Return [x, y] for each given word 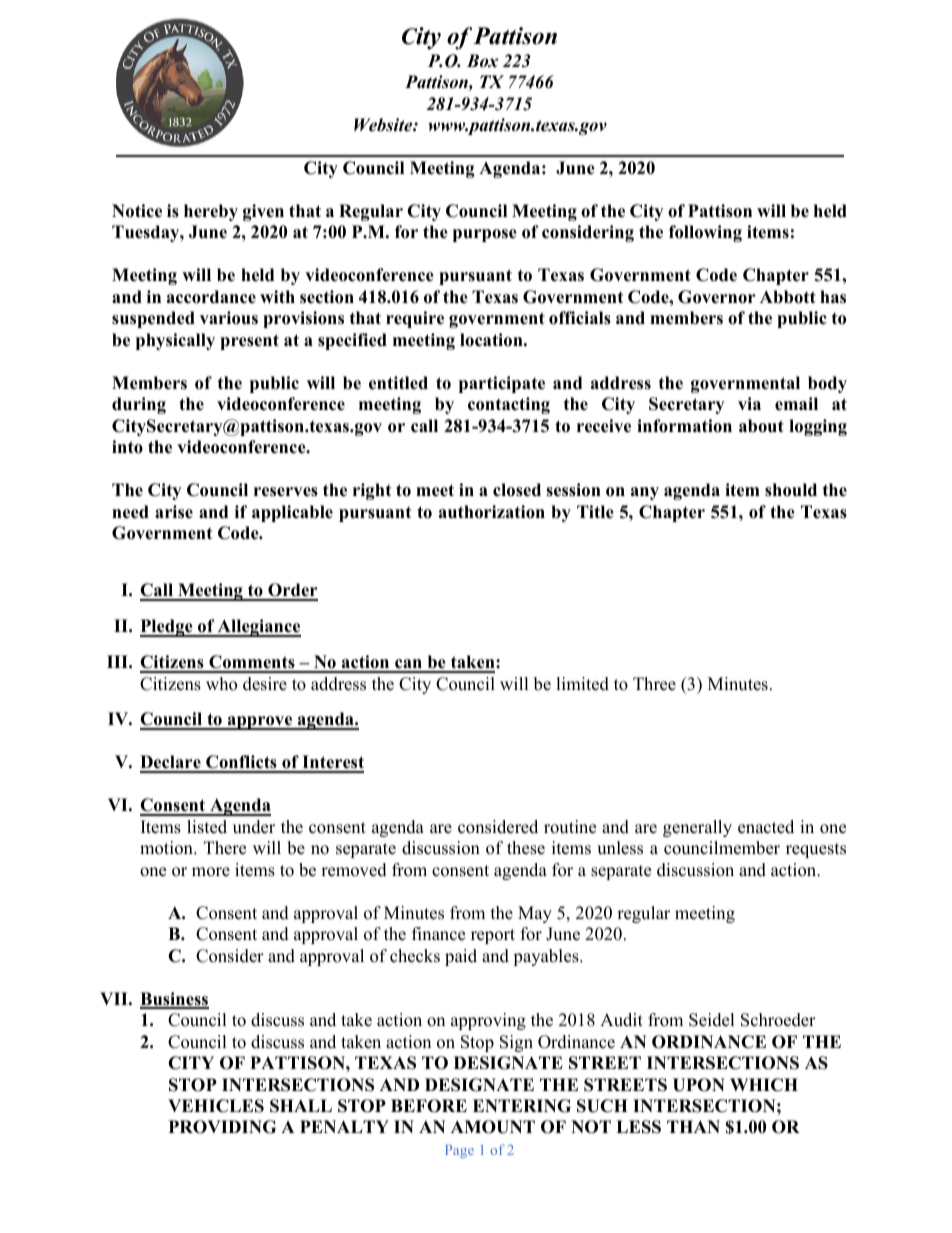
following [705, 233]
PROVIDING [222, 1127]
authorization [492, 512]
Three [654, 684]
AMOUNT [493, 1127]
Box [482, 61]
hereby [211, 212]
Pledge [167, 628]
